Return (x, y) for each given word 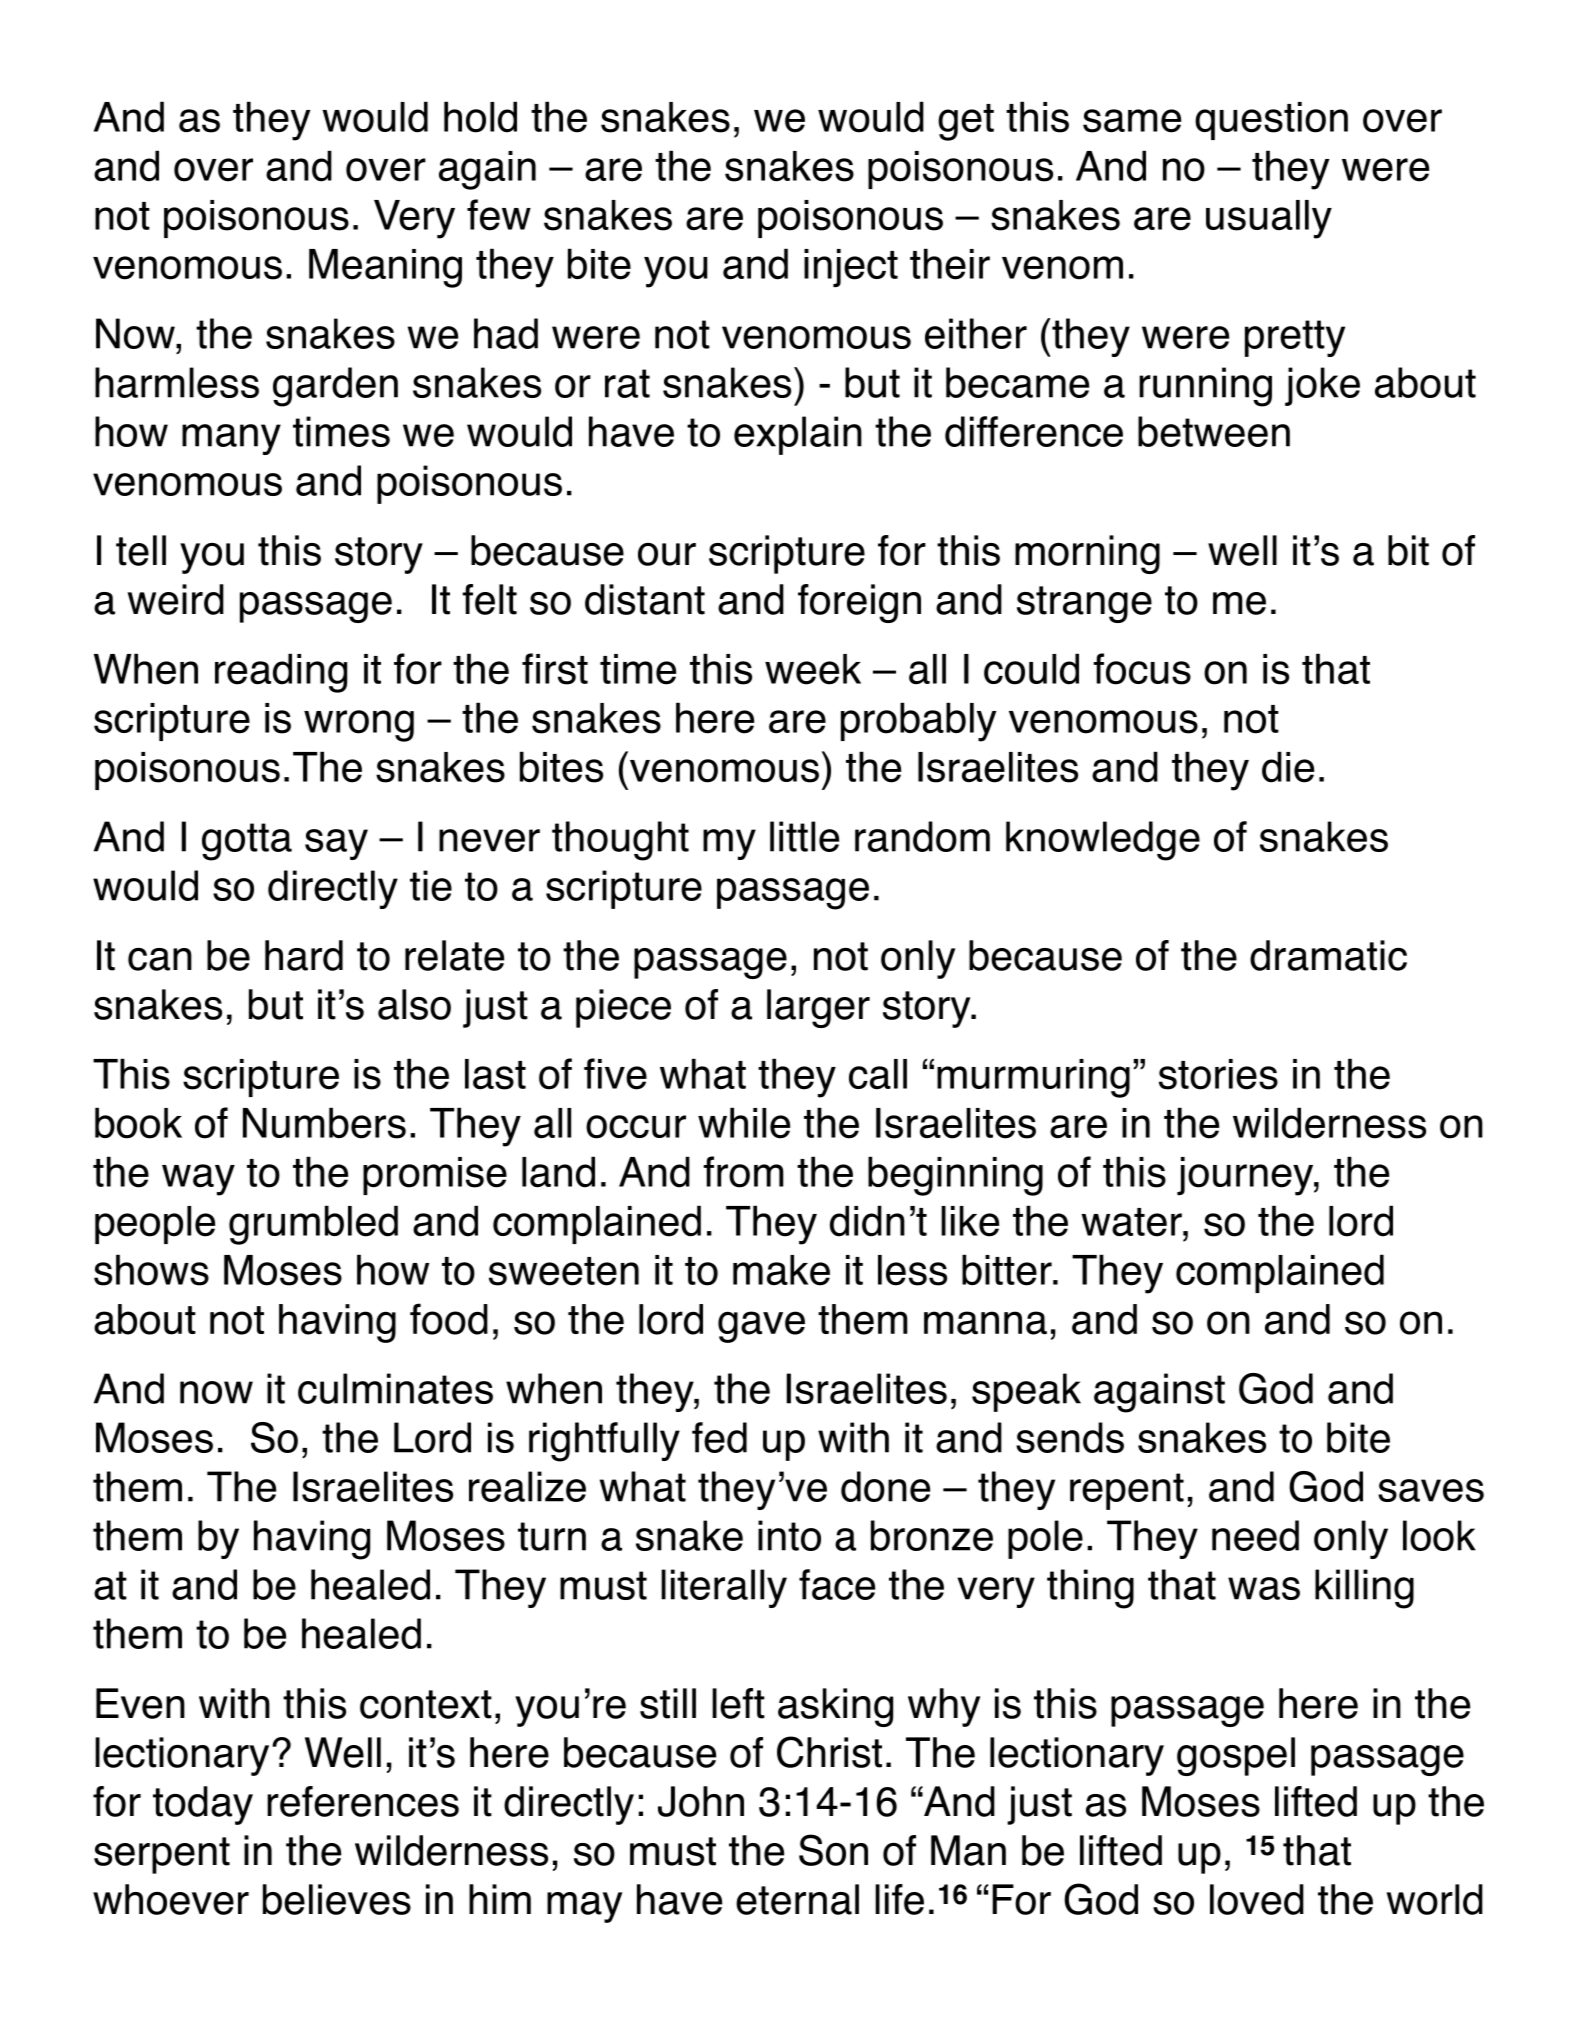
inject (851, 268)
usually (1269, 219)
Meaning (385, 268)
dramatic (1328, 955)
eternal (797, 1899)
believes (337, 1899)
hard (304, 955)
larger (818, 1008)
